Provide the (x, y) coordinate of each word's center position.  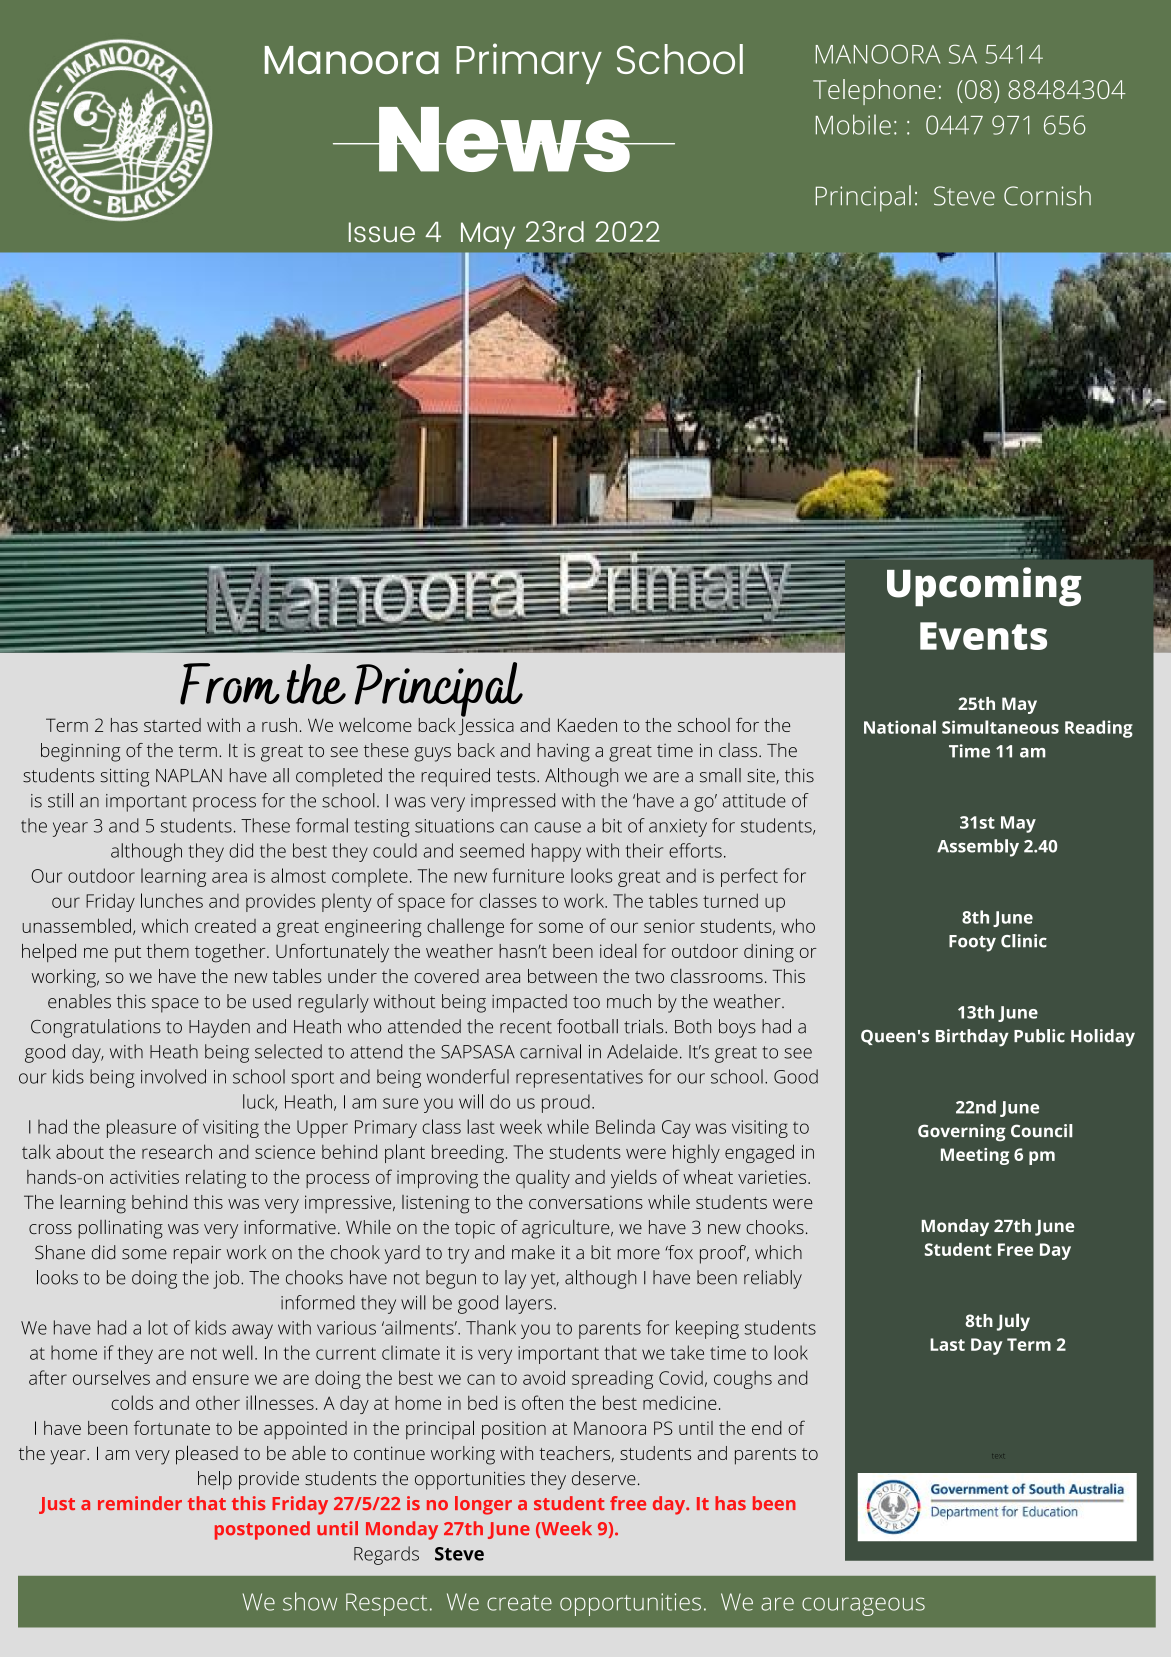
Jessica (486, 725)
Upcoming (984, 586)
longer (483, 1505)
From (230, 684)
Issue (382, 232)
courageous (863, 1606)
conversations (586, 1202)
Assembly (978, 848)
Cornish (1047, 195)
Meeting (975, 1156)
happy (556, 852)
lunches (172, 900)
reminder (140, 1503)
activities (144, 1177)
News (504, 139)
